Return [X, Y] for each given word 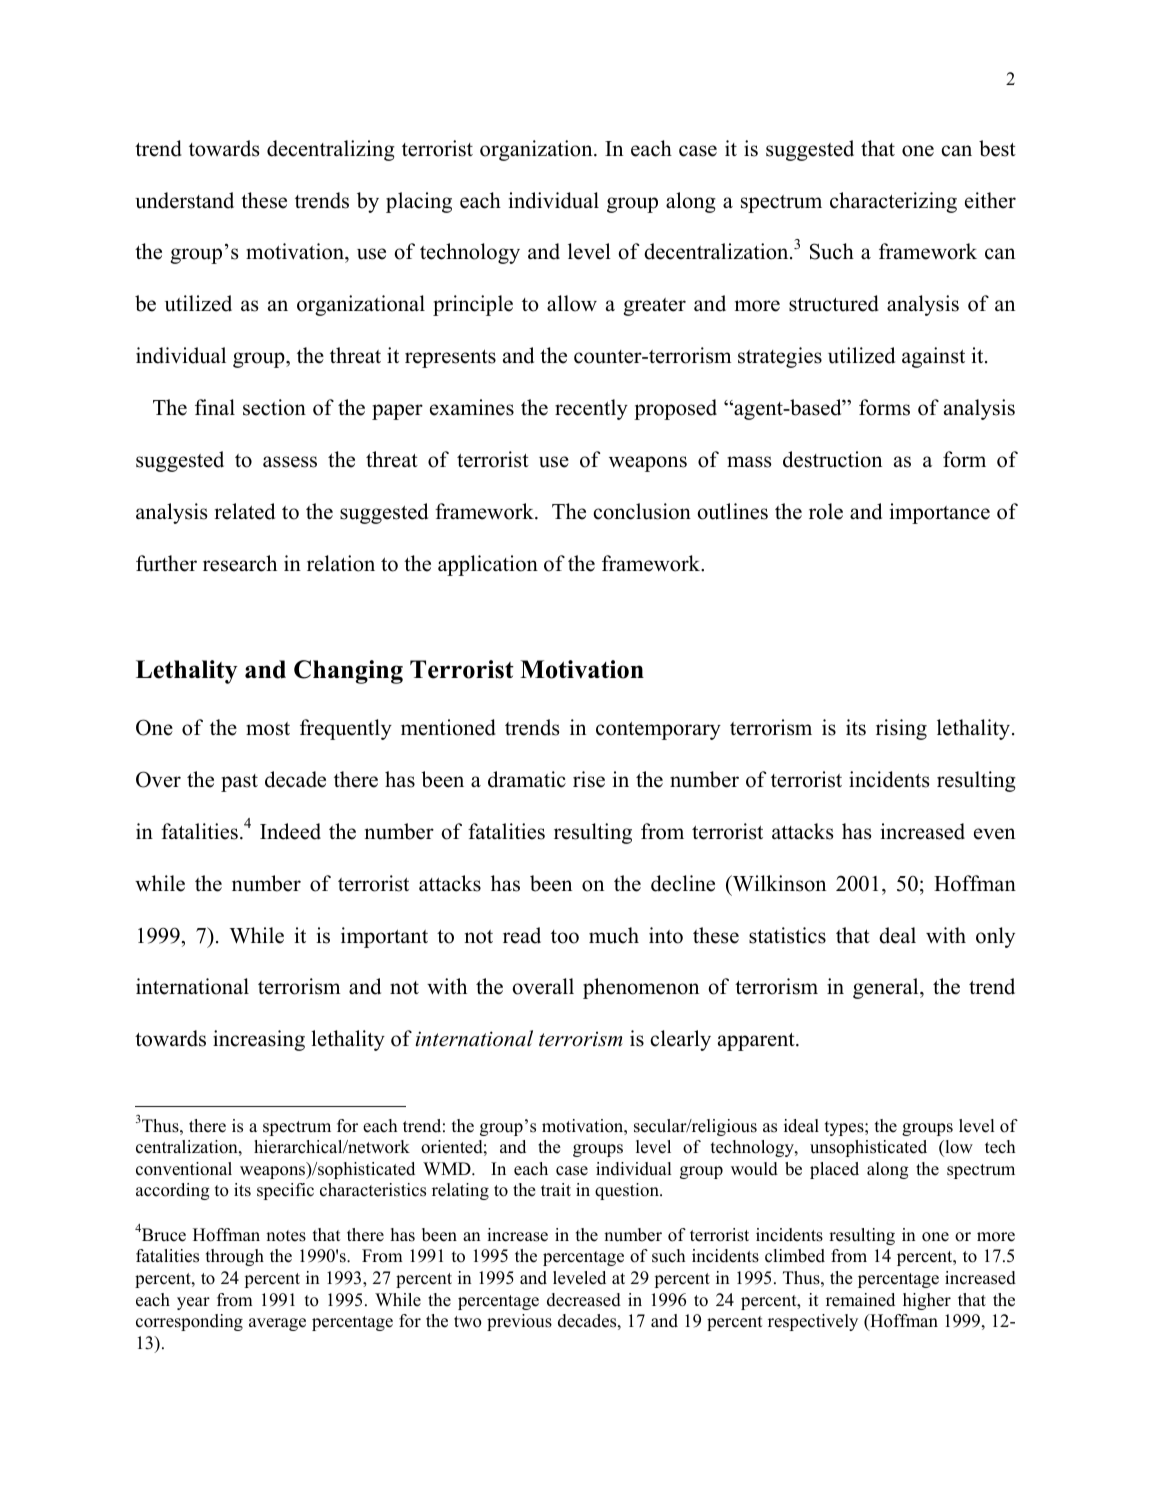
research [240, 563]
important [384, 937]
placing [419, 202]
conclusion [642, 511]
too [565, 937]
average [277, 1324]
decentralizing [331, 150]
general [887, 988]
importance [940, 513]
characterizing [893, 202]
